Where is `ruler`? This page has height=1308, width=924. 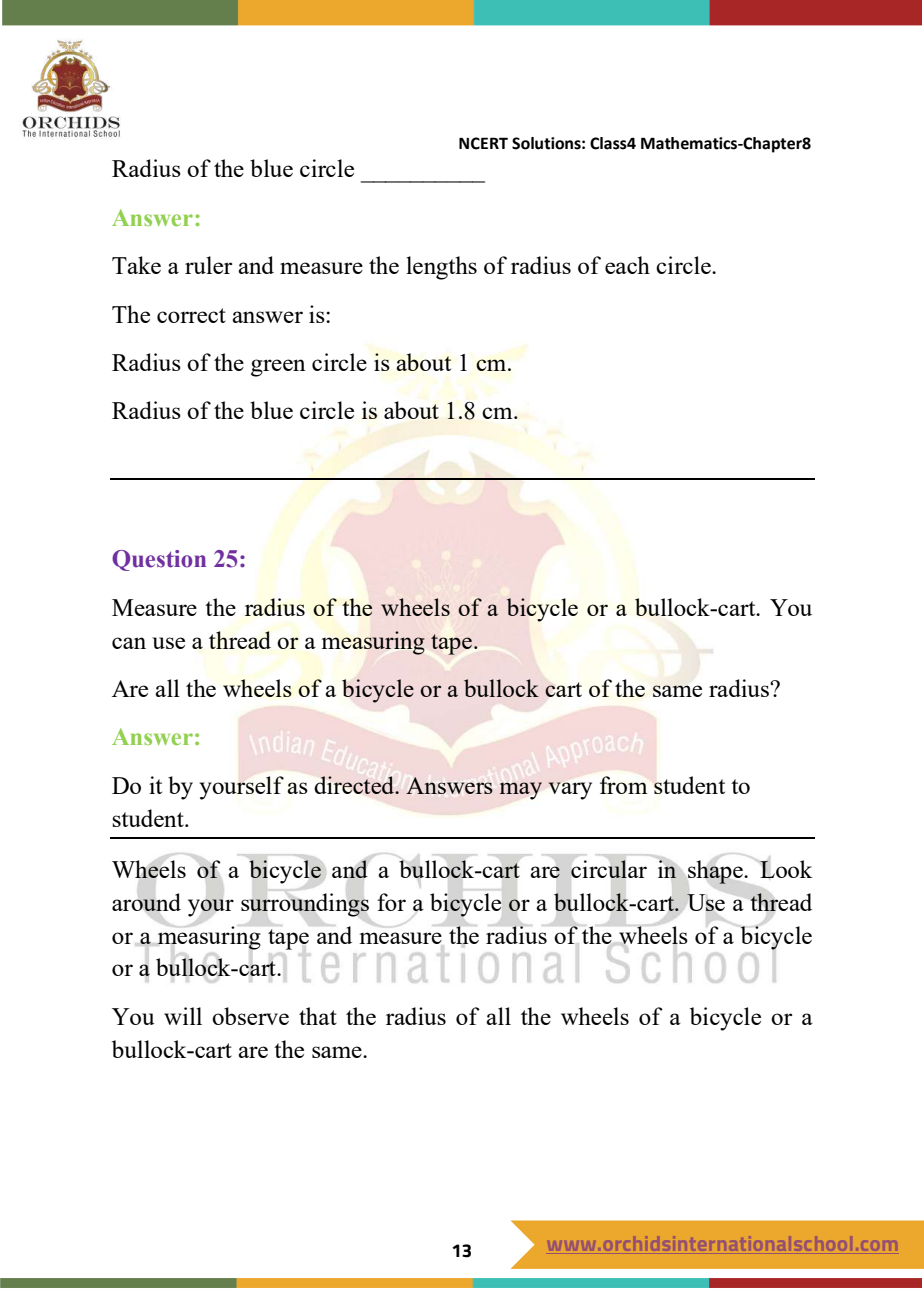 ruler is located at coordinates (208, 265).
